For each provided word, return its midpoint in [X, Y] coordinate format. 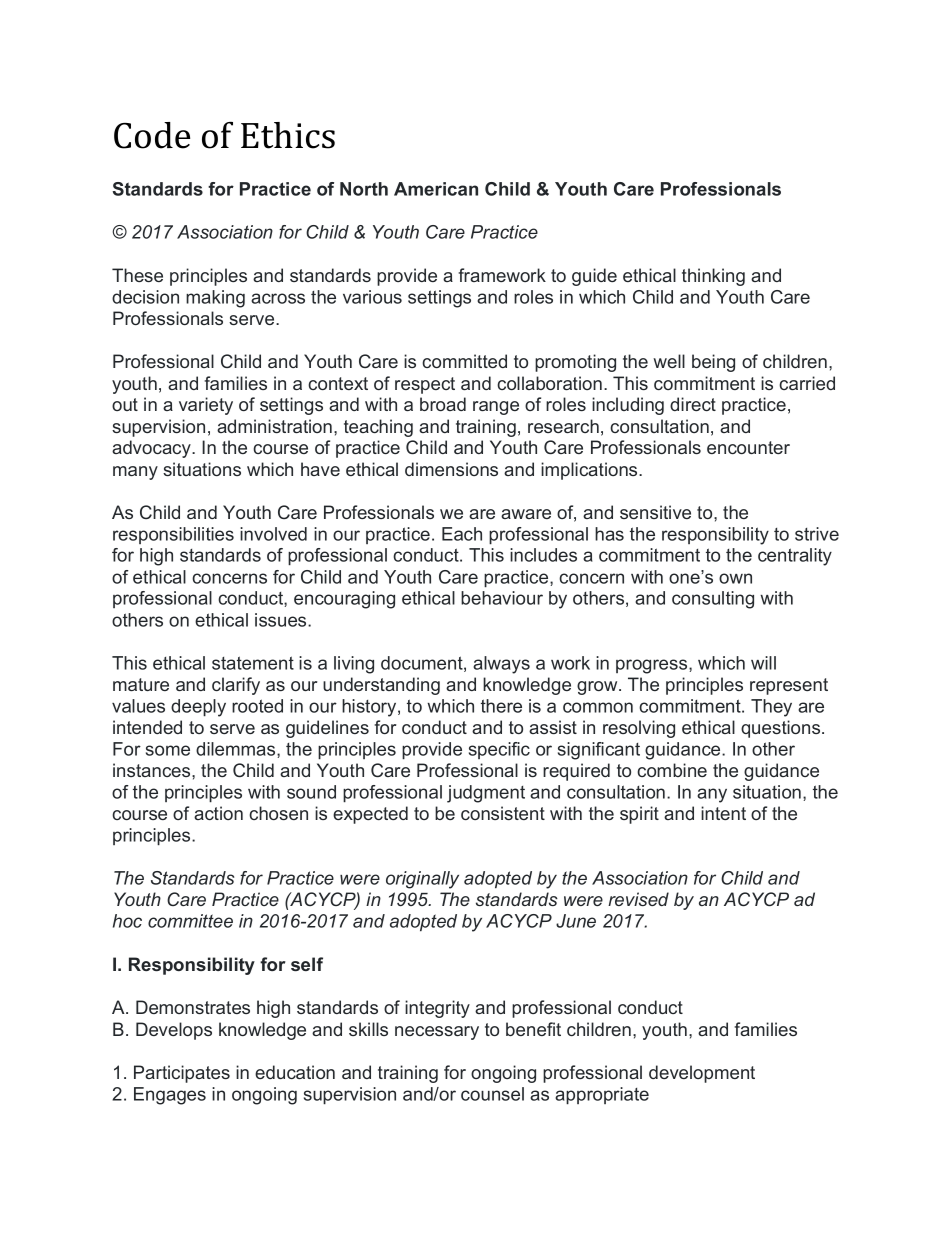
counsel [492, 1094]
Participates [182, 1074]
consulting [713, 600]
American [436, 189]
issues [282, 620]
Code [152, 135]
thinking [713, 277]
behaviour [502, 598]
